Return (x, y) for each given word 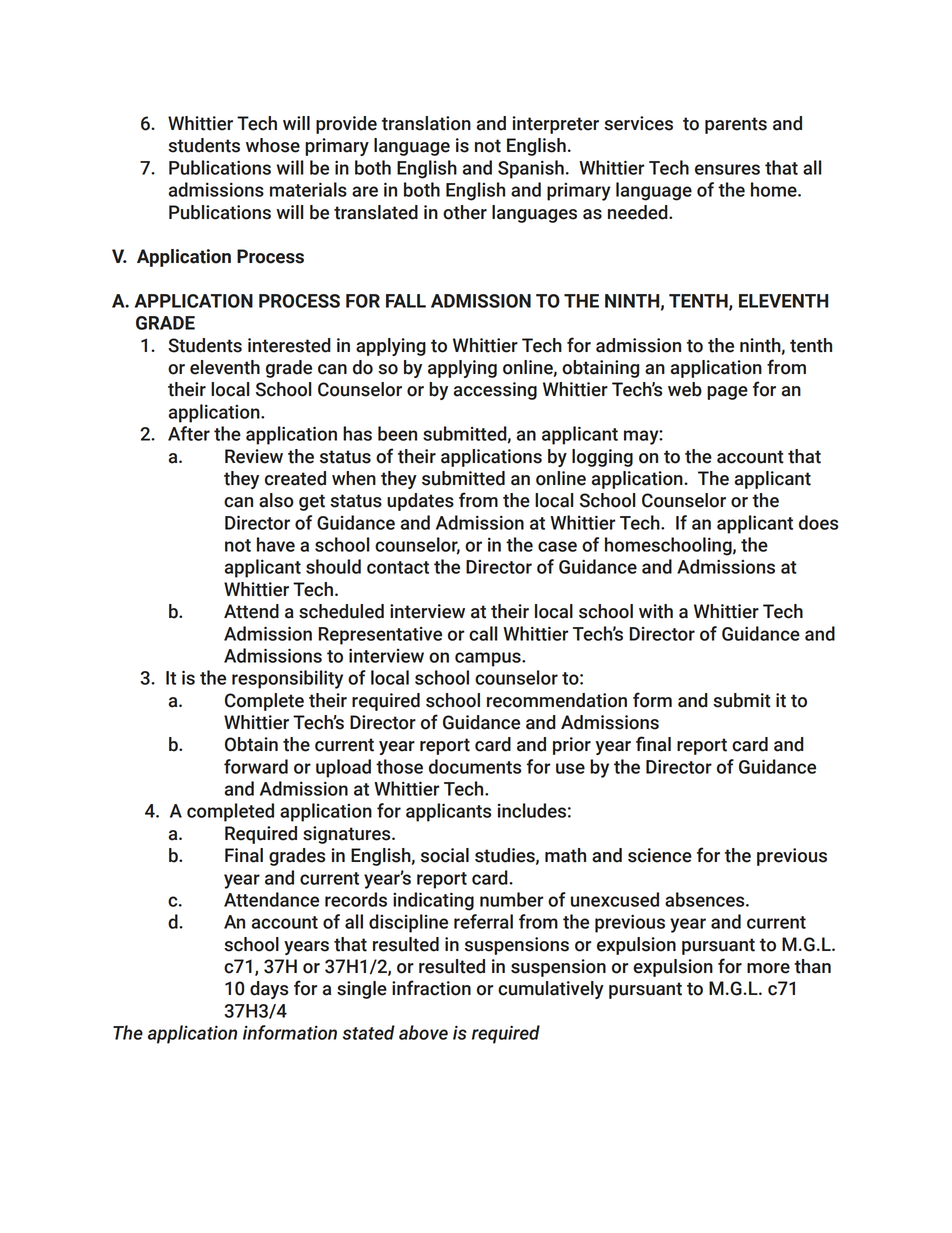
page (727, 393)
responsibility (287, 679)
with (656, 611)
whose (273, 145)
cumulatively (551, 990)
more (768, 968)
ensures (727, 169)
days (269, 990)
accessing (495, 391)
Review (254, 456)
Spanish (531, 169)
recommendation (557, 700)
